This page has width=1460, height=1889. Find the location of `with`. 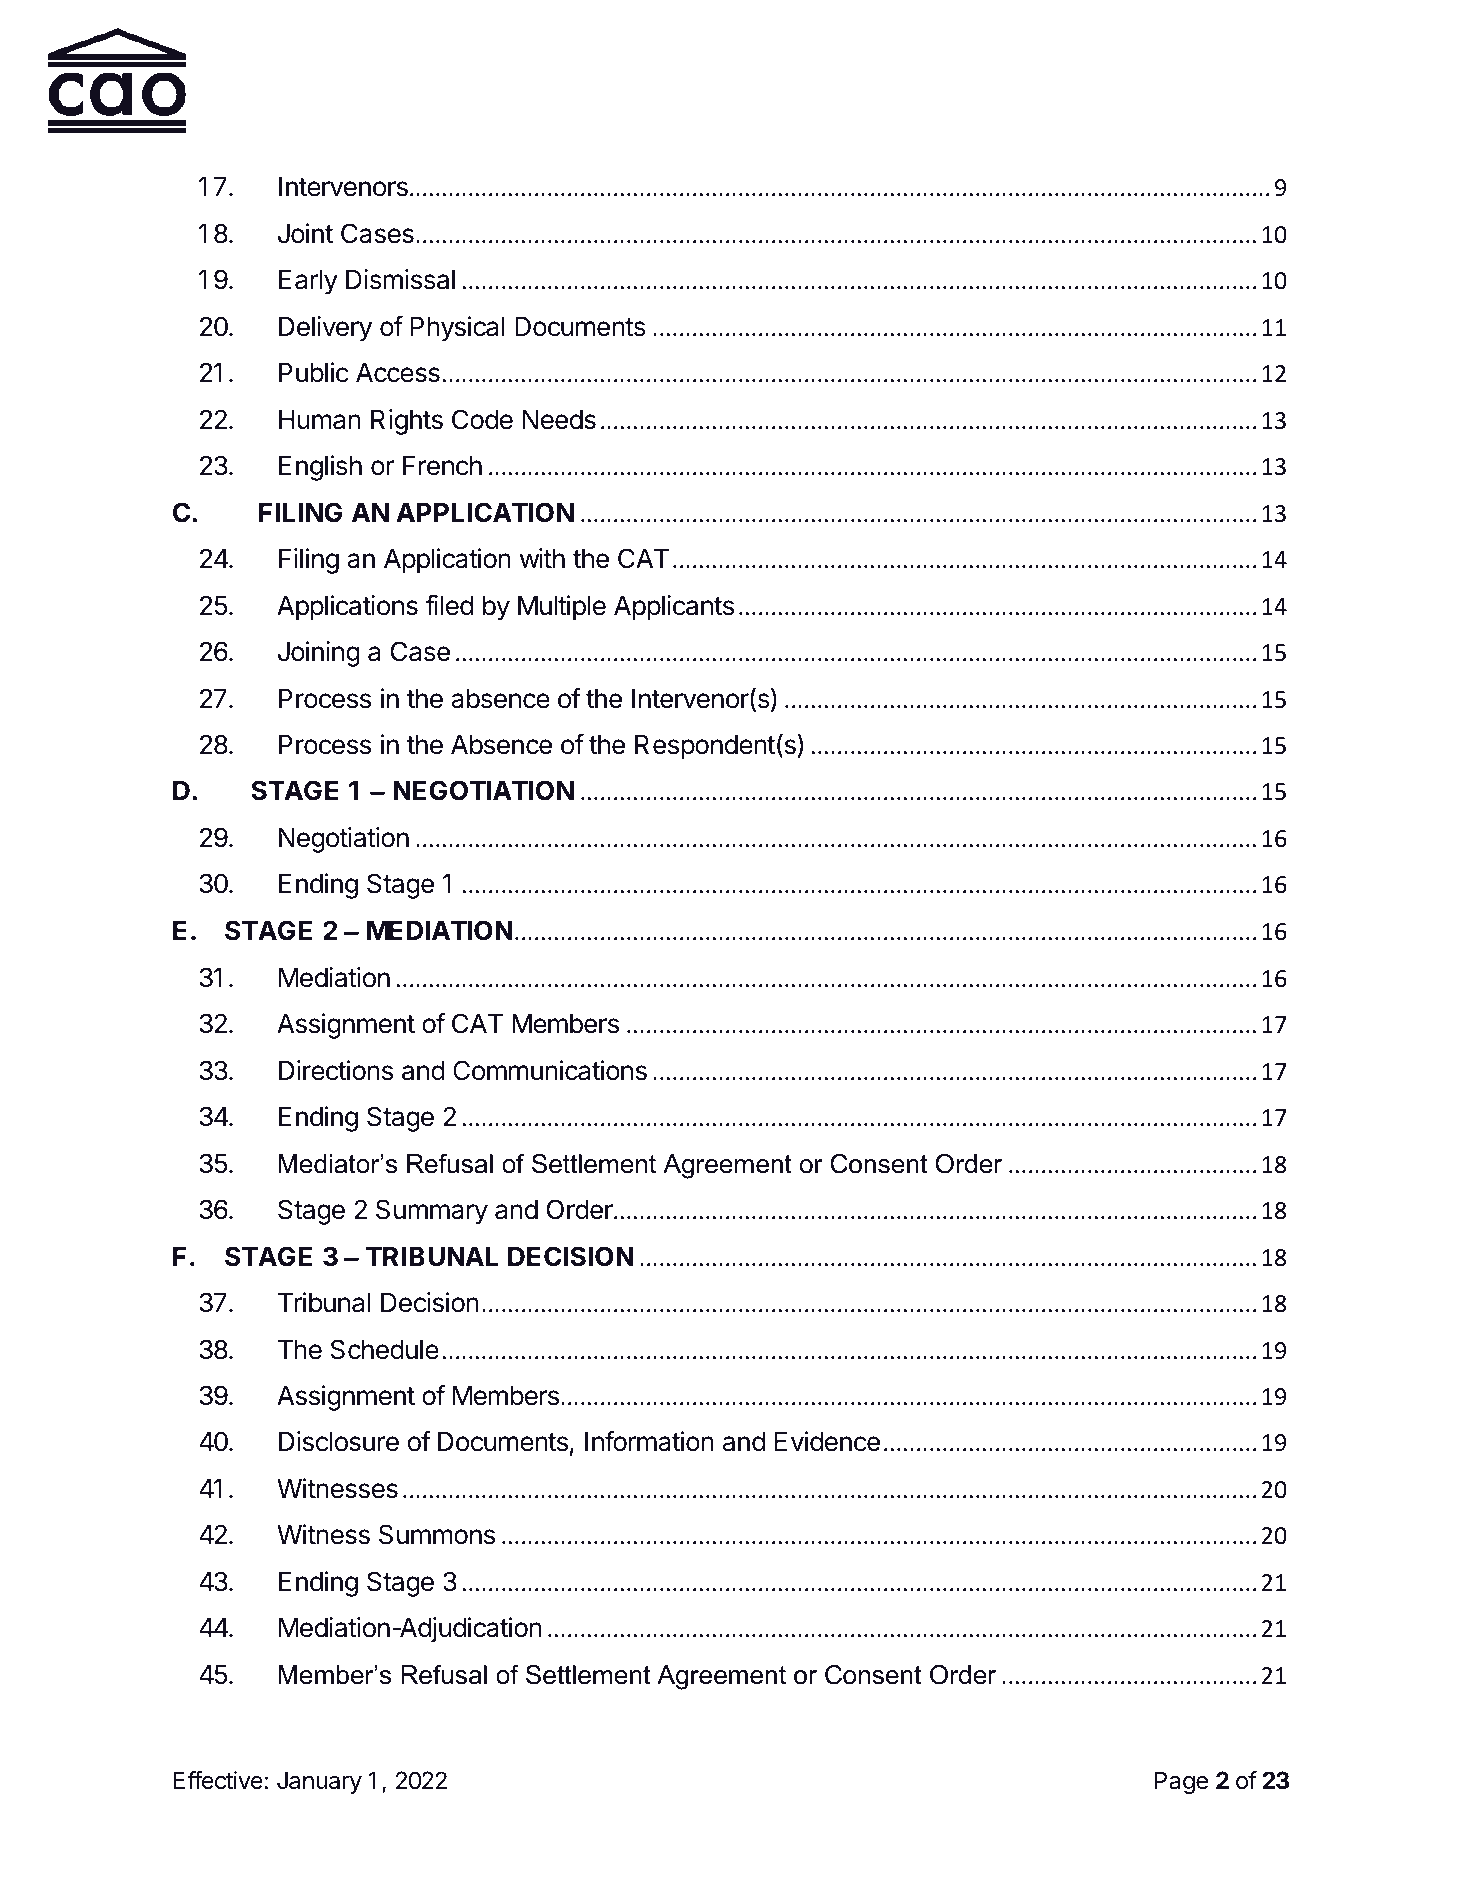

with is located at coordinates (542, 558).
